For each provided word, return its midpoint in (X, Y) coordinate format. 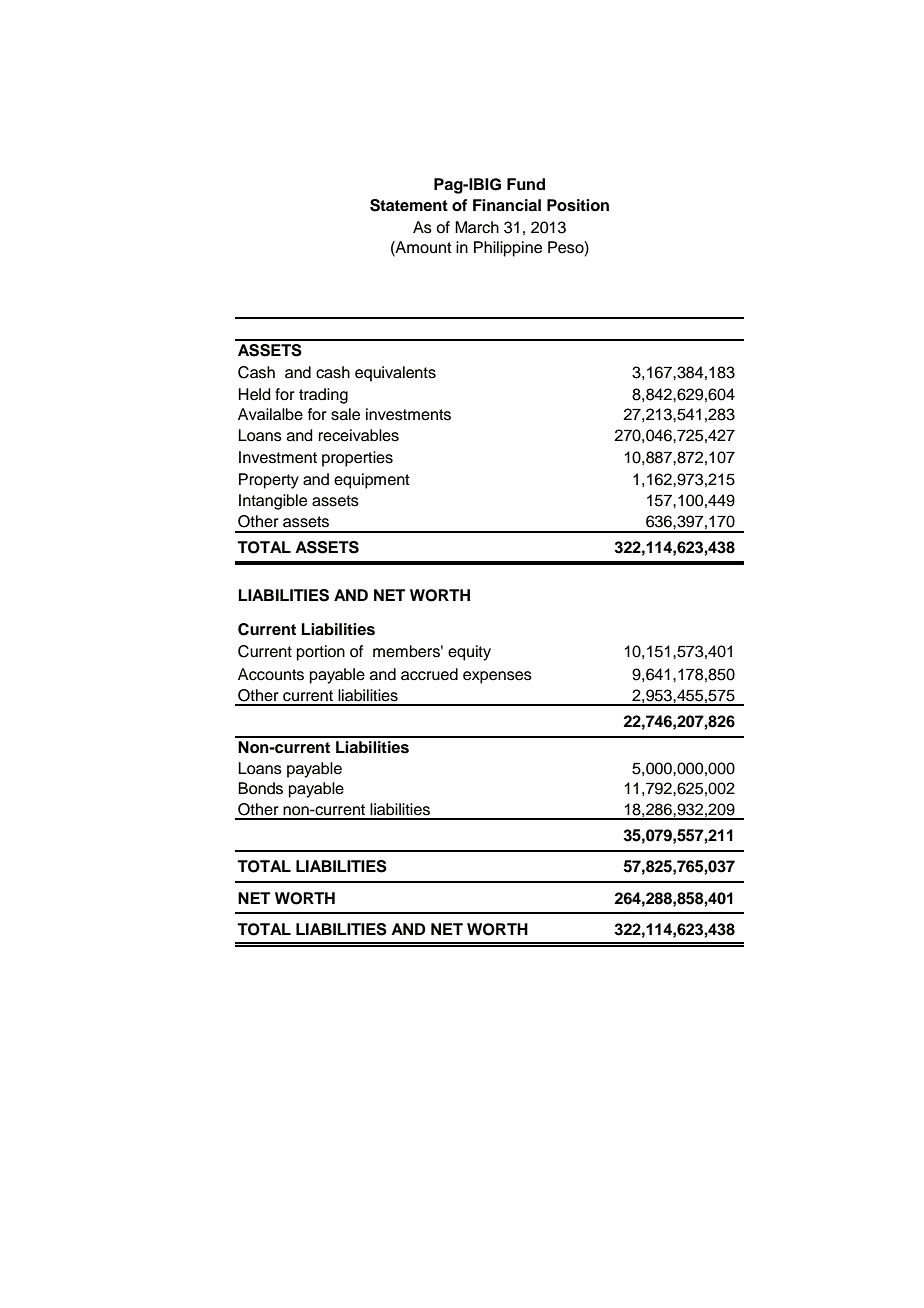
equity (469, 653)
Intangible (273, 502)
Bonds (260, 788)
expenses (497, 677)
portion (321, 653)
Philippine (508, 249)
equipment (372, 481)
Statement (409, 205)
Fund (526, 184)
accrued (429, 674)
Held (254, 394)
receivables (358, 435)
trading (323, 396)
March (477, 227)
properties (357, 459)
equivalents (395, 374)
